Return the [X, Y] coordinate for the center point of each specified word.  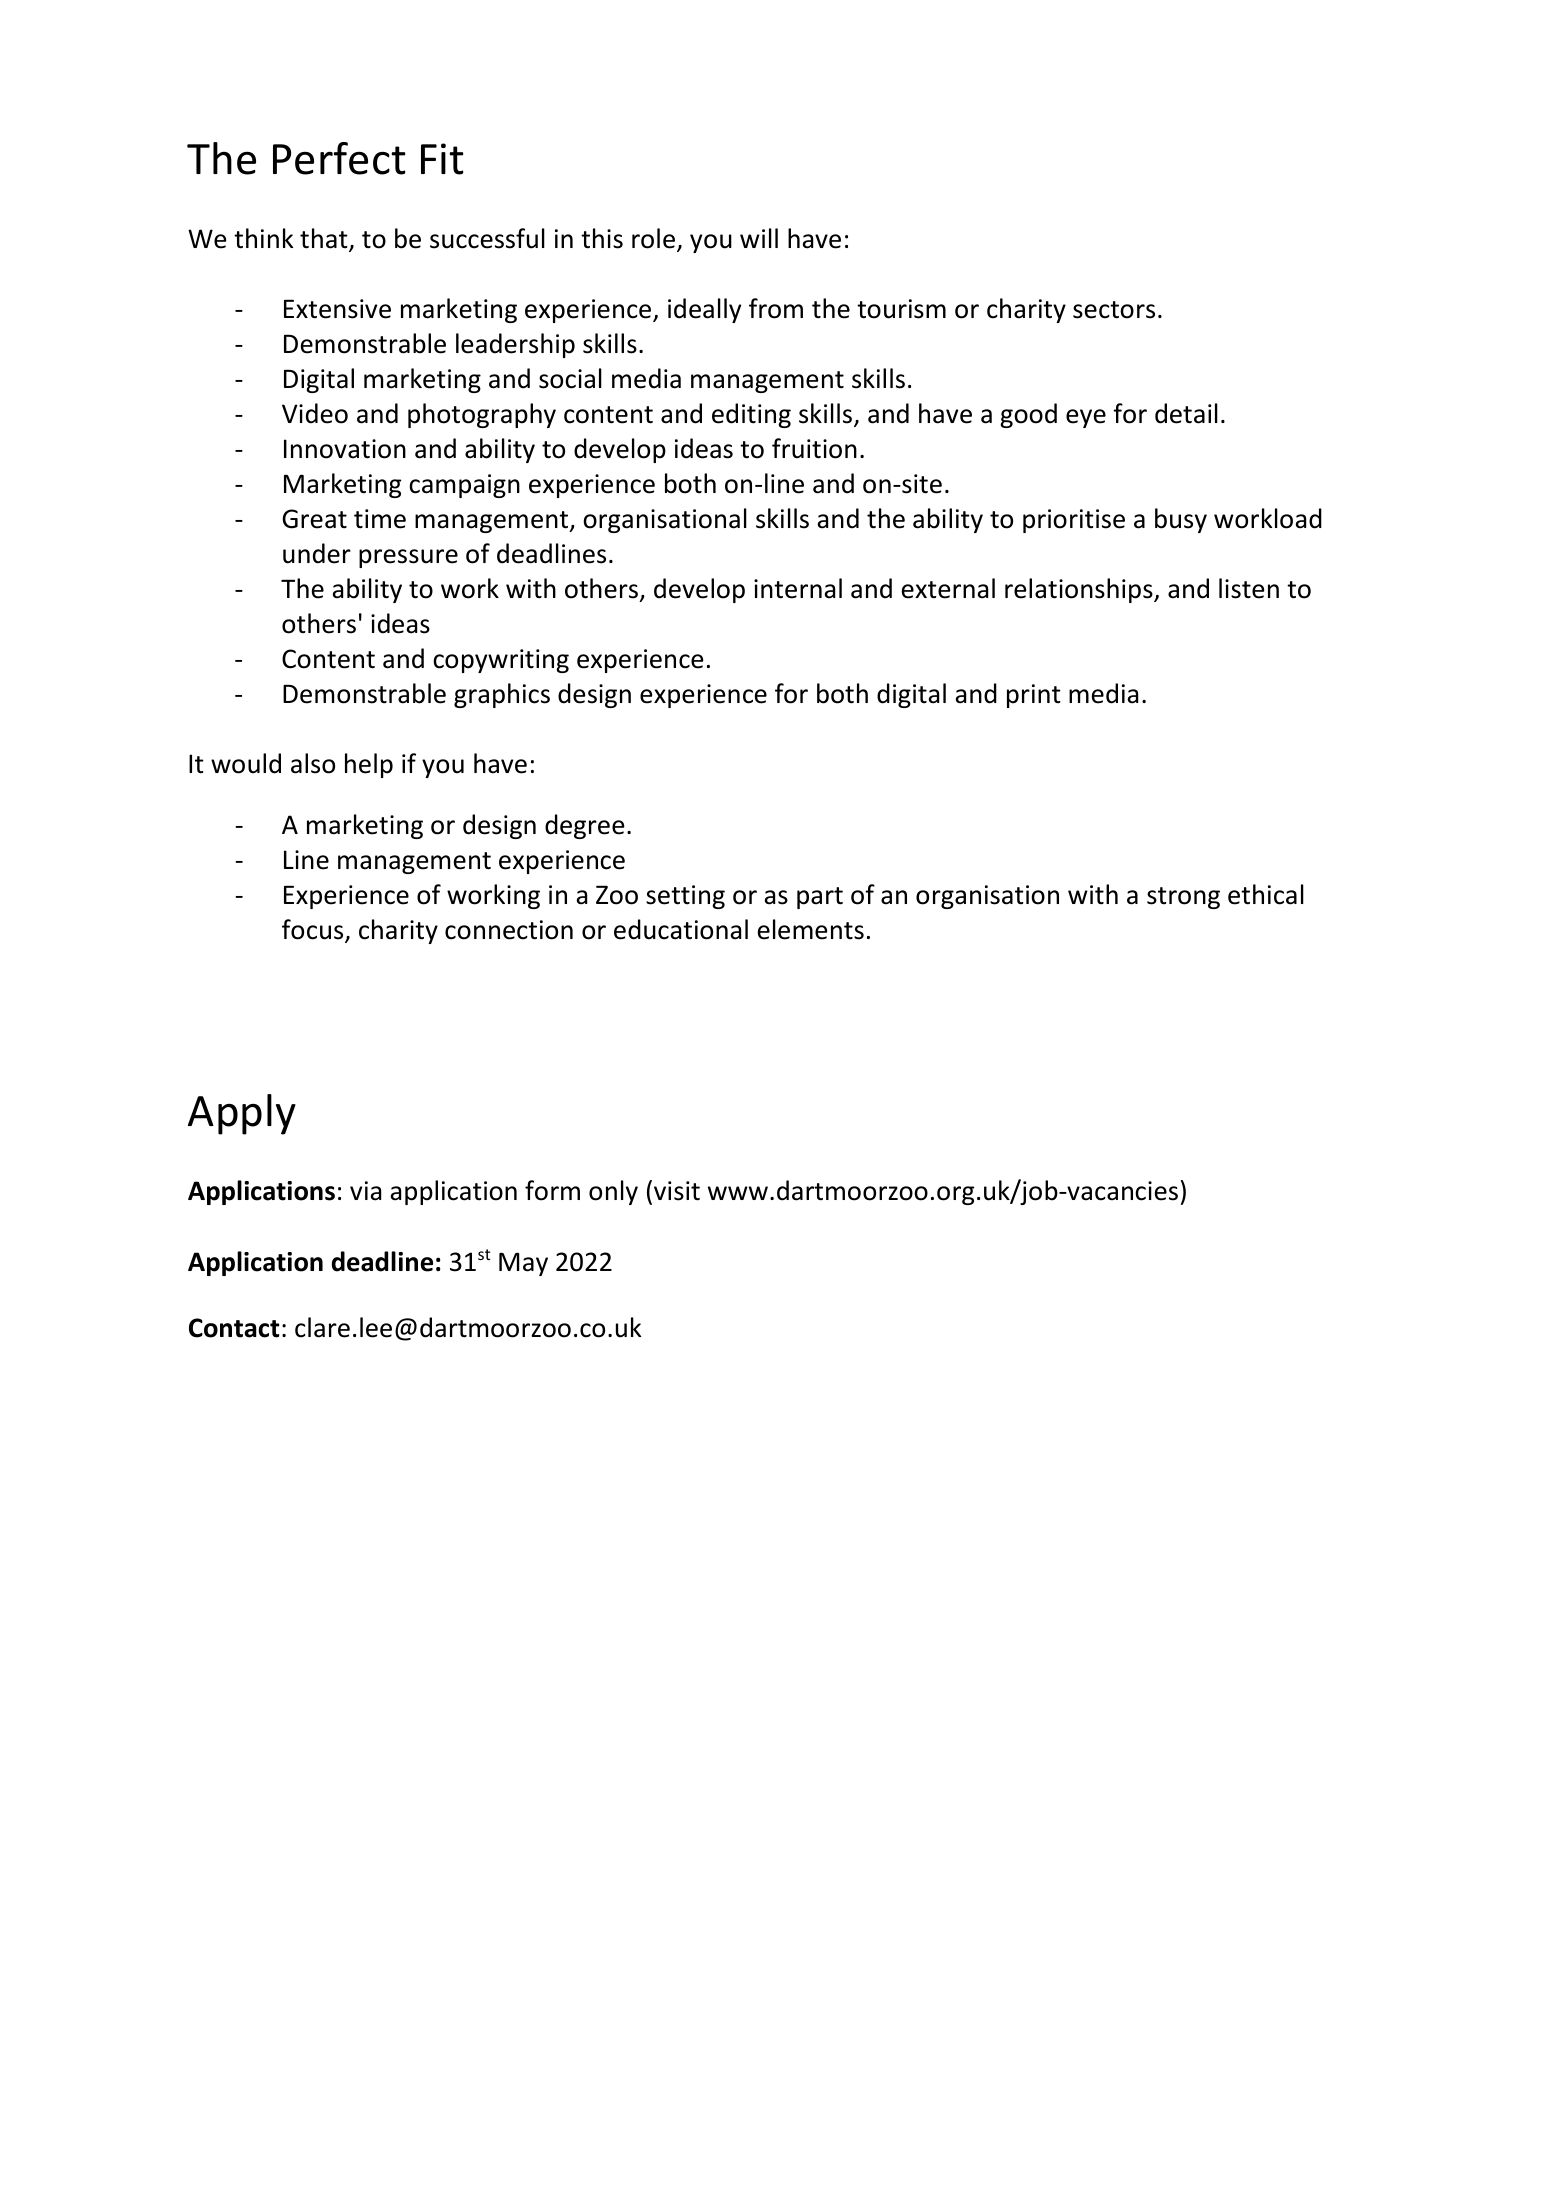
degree [585, 826]
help [369, 765]
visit [677, 1191]
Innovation [345, 449]
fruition [814, 448]
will [759, 238]
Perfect [339, 158]
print [1034, 696]
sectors [1114, 310]
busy [1181, 520]
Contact [234, 1328]
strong [1183, 898]
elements [811, 929]
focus [314, 930]
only [613, 1192]
